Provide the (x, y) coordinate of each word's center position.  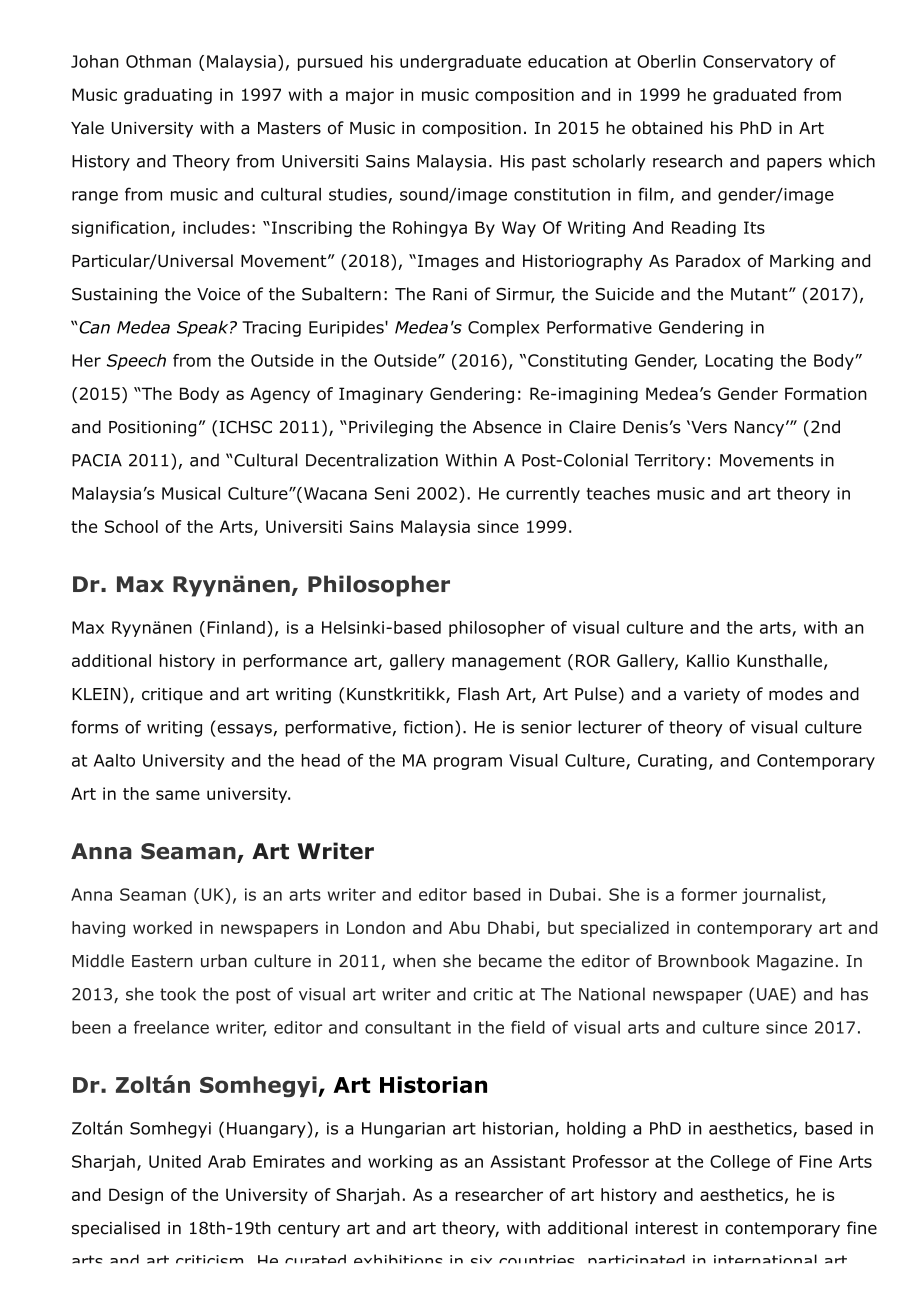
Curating (672, 762)
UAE (773, 994)
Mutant (760, 294)
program (468, 763)
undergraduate (460, 63)
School (131, 526)
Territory (669, 462)
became (510, 961)
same (178, 795)
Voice (218, 294)
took (178, 994)
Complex (503, 329)
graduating (168, 96)
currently (543, 495)
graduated (754, 96)
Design (136, 1196)
